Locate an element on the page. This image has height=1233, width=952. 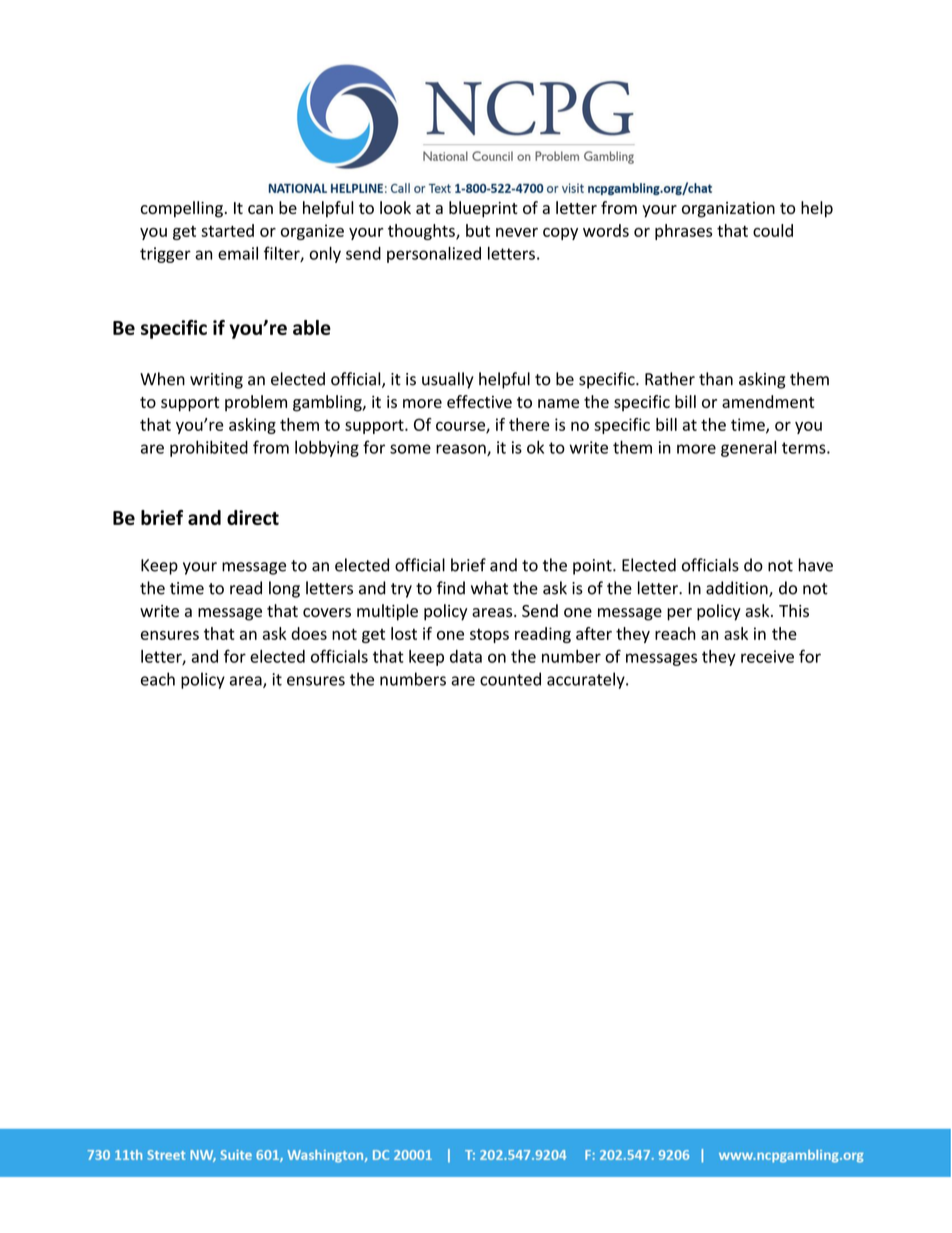
general is located at coordinates (748, 448).
